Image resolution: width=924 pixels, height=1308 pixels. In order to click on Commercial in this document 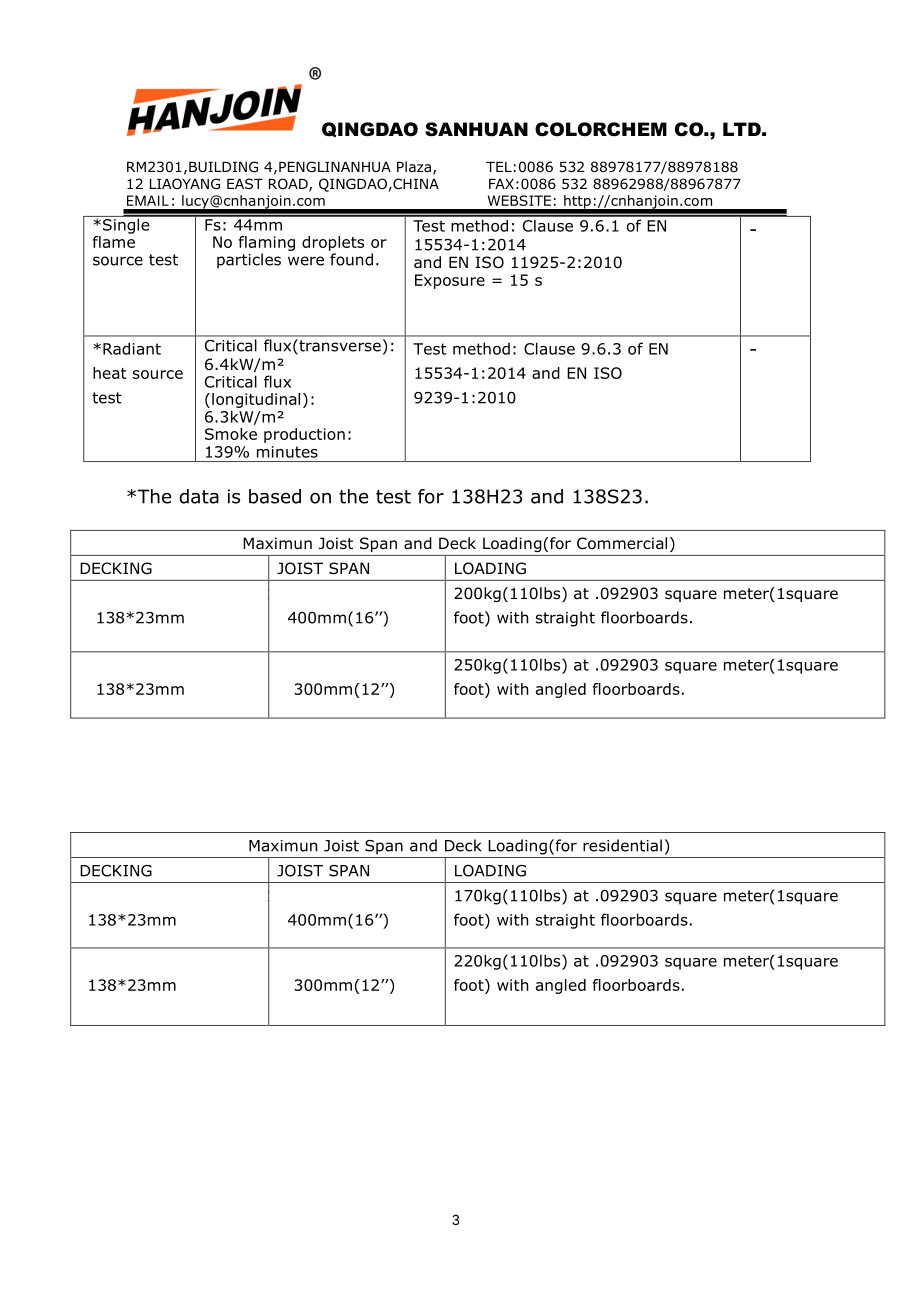, I will do `click(622, 543)`.
